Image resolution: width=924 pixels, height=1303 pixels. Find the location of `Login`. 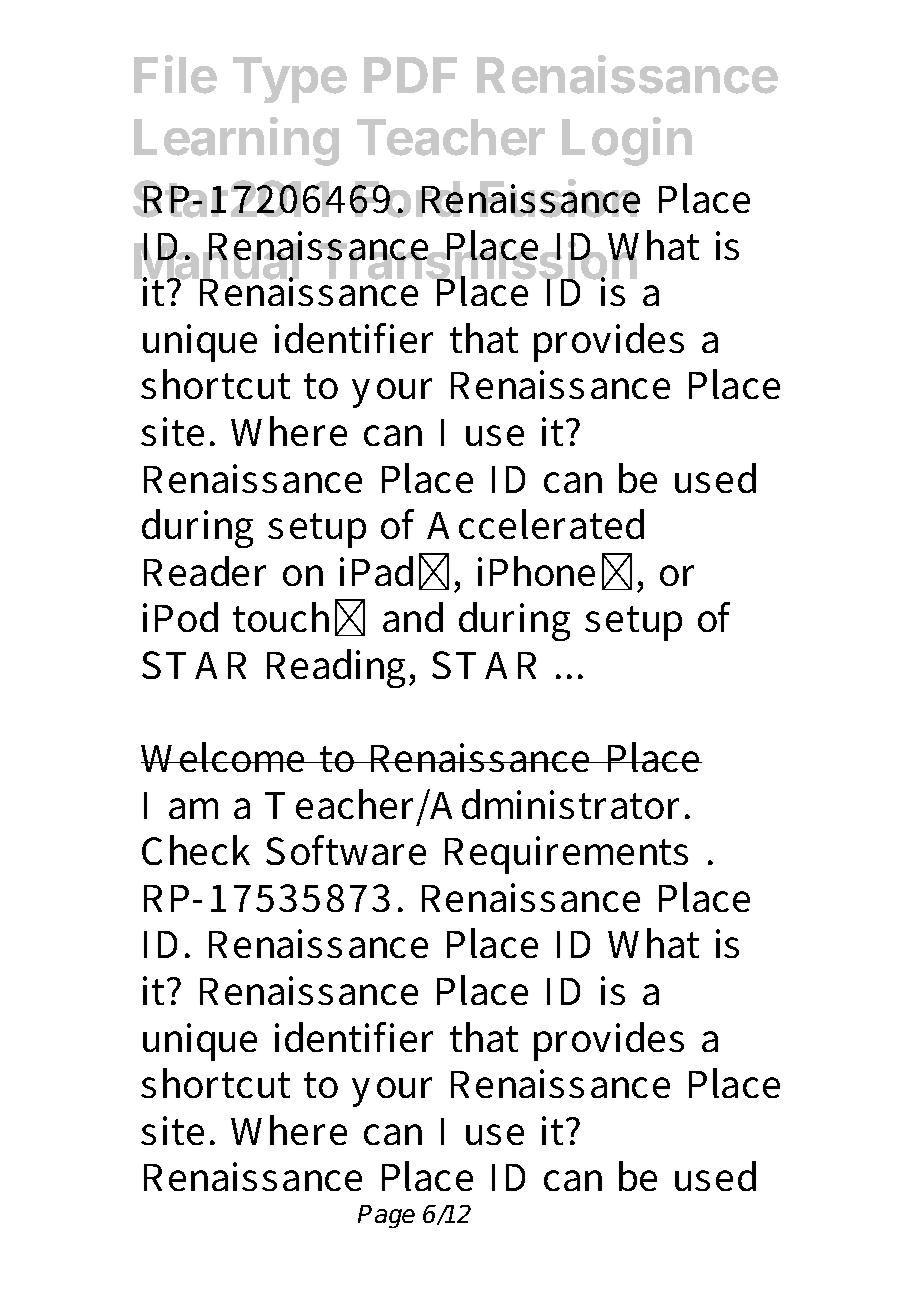

Login is located at coordinates (627, 141).
